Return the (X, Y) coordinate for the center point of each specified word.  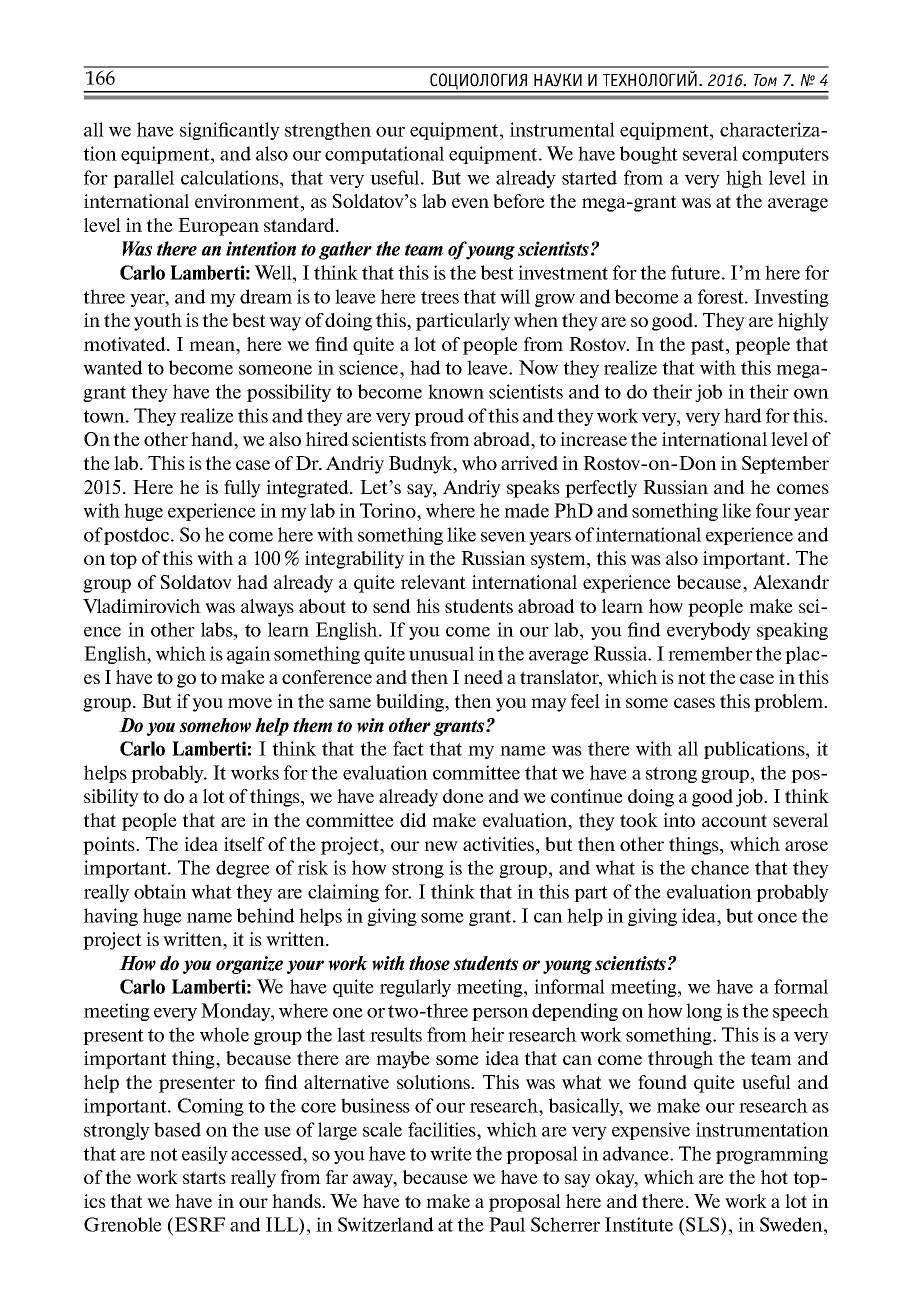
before (519, 201)
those (429, 963)
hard (743, 415)
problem (790, 703)
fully (242, 489)
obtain (160, 891)
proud (439, 417)
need (483, 677)
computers (785, 156)
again (249, 655)
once (777, 918)
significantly (230, 131)
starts (204, 1177)
